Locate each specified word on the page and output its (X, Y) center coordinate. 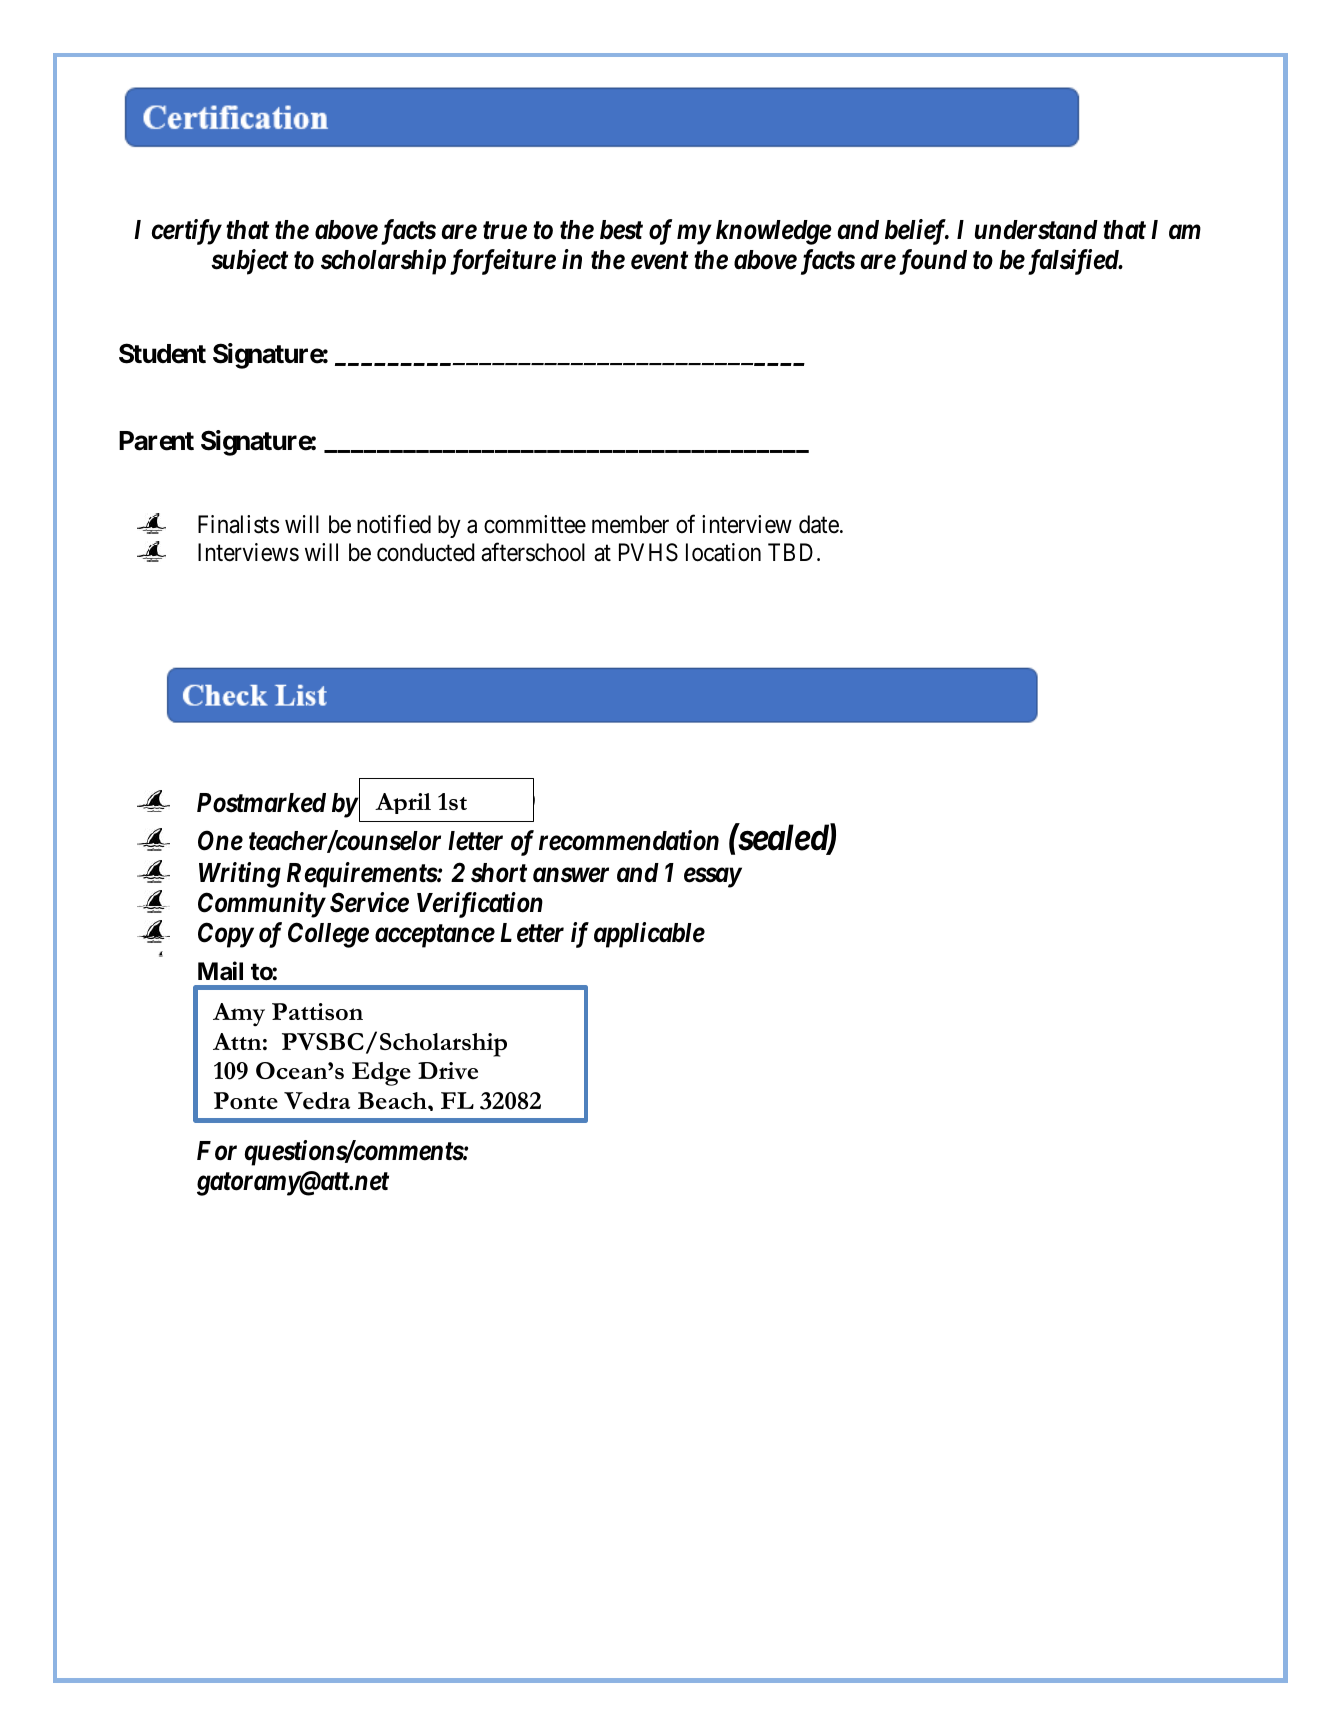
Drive (448, 1070)
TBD (790, 552)
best (621, 230)
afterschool (533, 552)
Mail (220, 971)
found (931, 262)
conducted (426, 552)
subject (249, 262)
